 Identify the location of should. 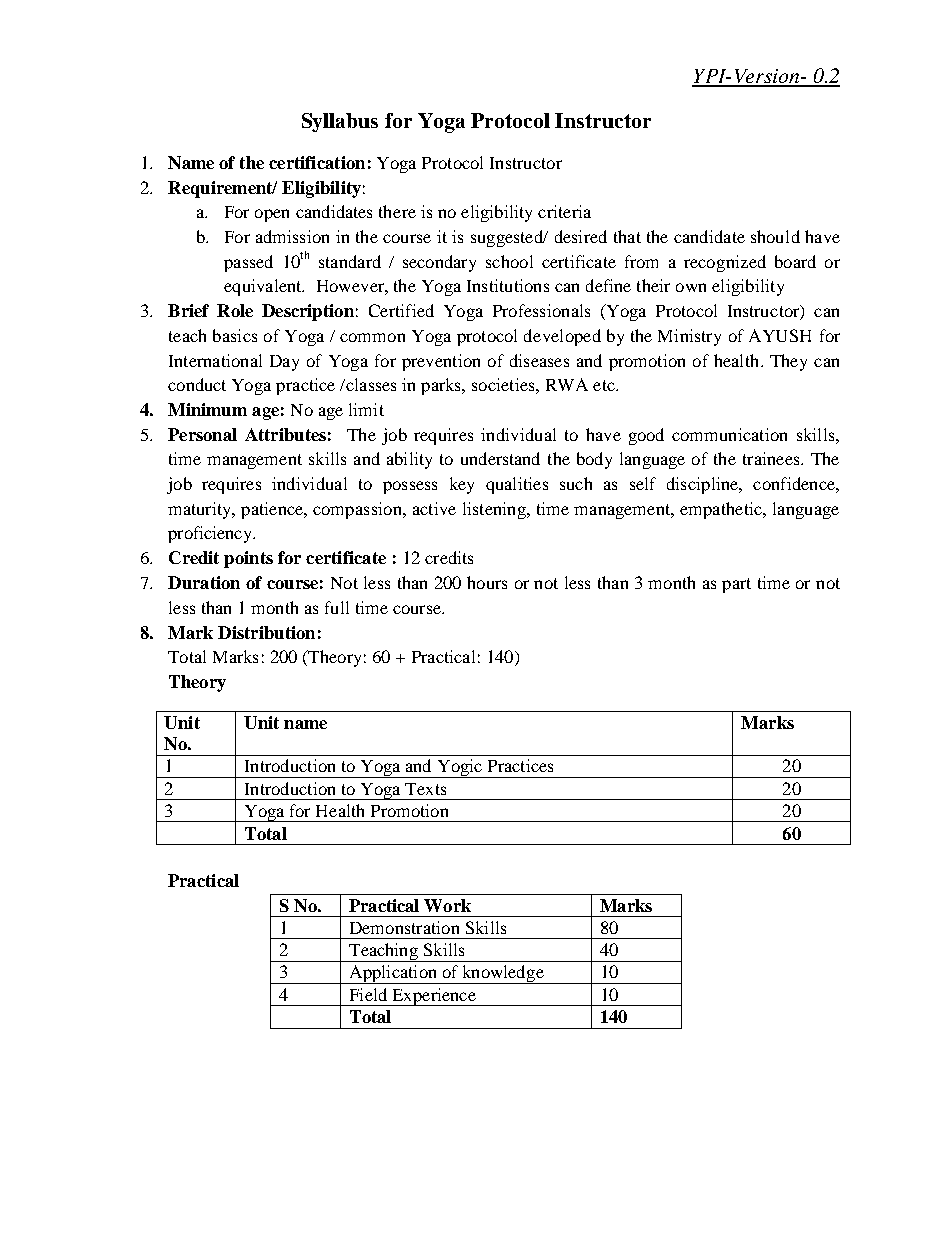
(775, 236).
